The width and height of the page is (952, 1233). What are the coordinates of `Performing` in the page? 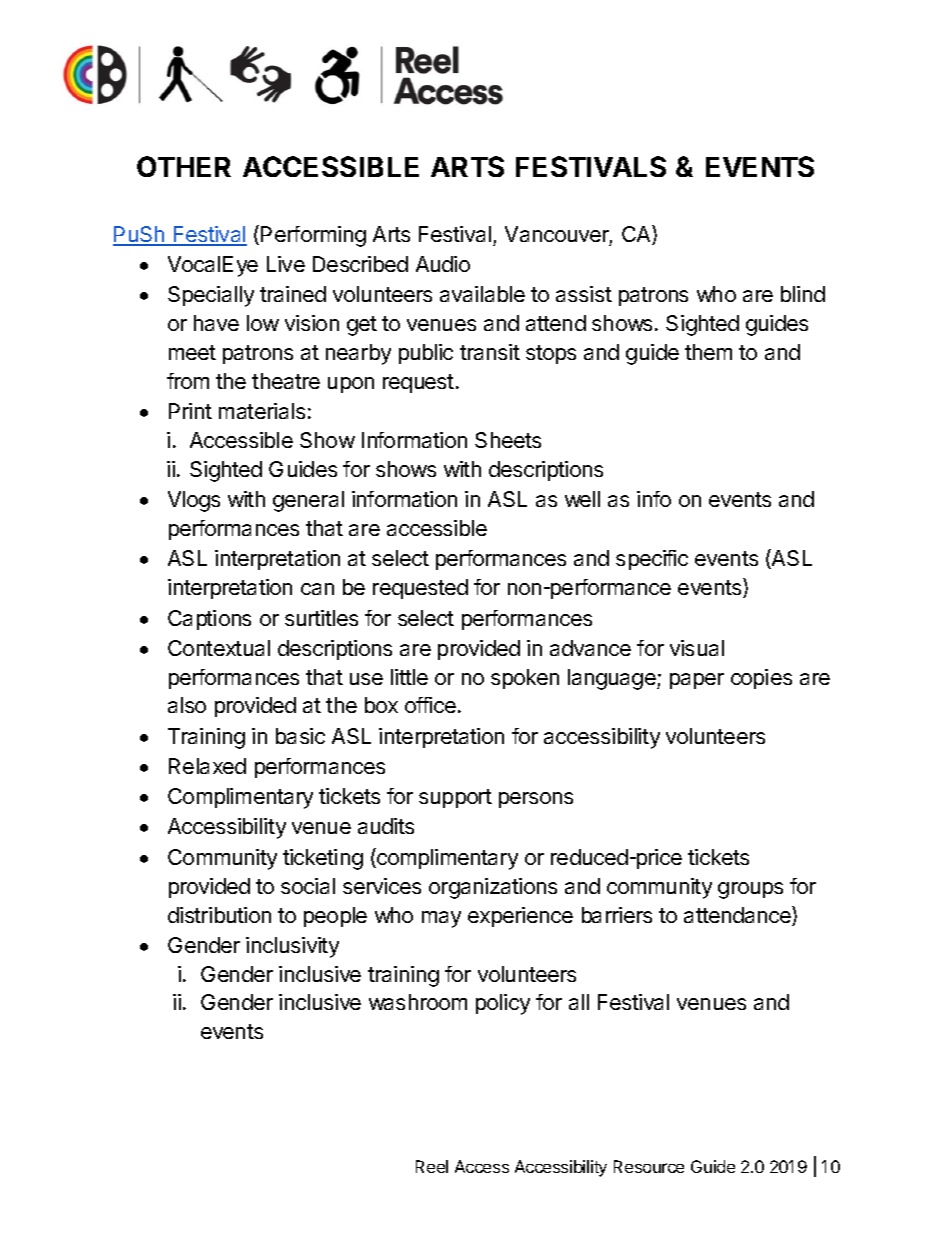 It's located at (313, 236).
